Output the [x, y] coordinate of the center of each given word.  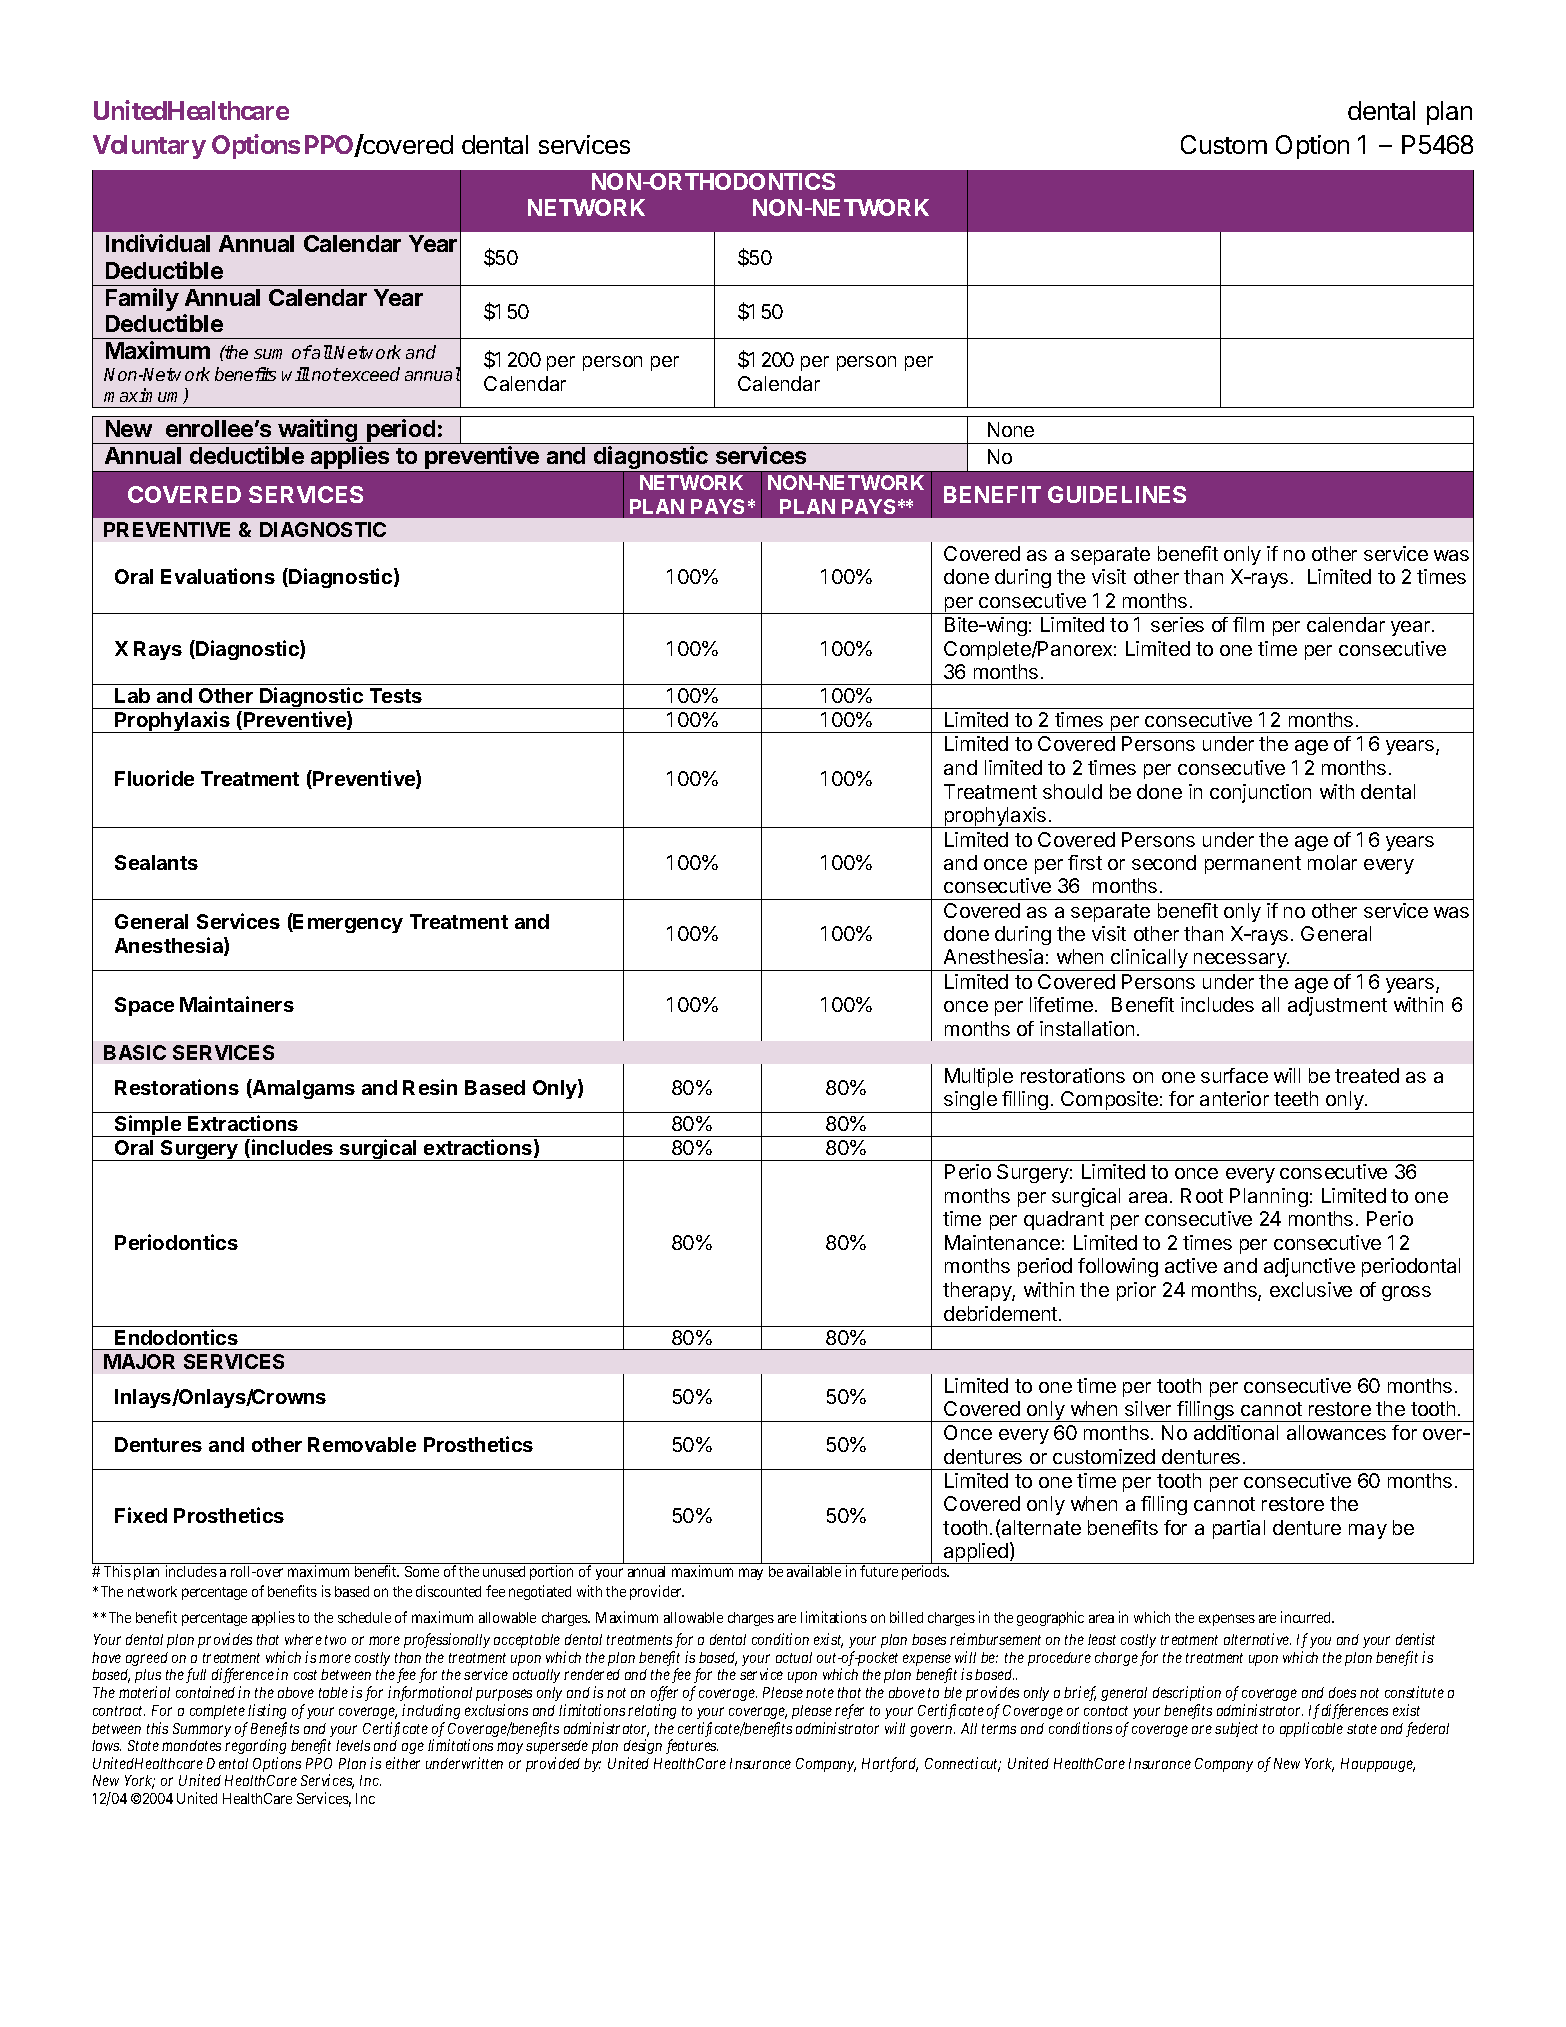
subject [1236, 1729]
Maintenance [1002, 1242]
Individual [158, 243]
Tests [396, 695]
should [1072, 791]
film [1248, 624]
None [1011, 429]
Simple [148, 1126]
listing [267, 1711]
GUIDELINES [1117, 494]
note [820, 1693]
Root [1202, 1195]
